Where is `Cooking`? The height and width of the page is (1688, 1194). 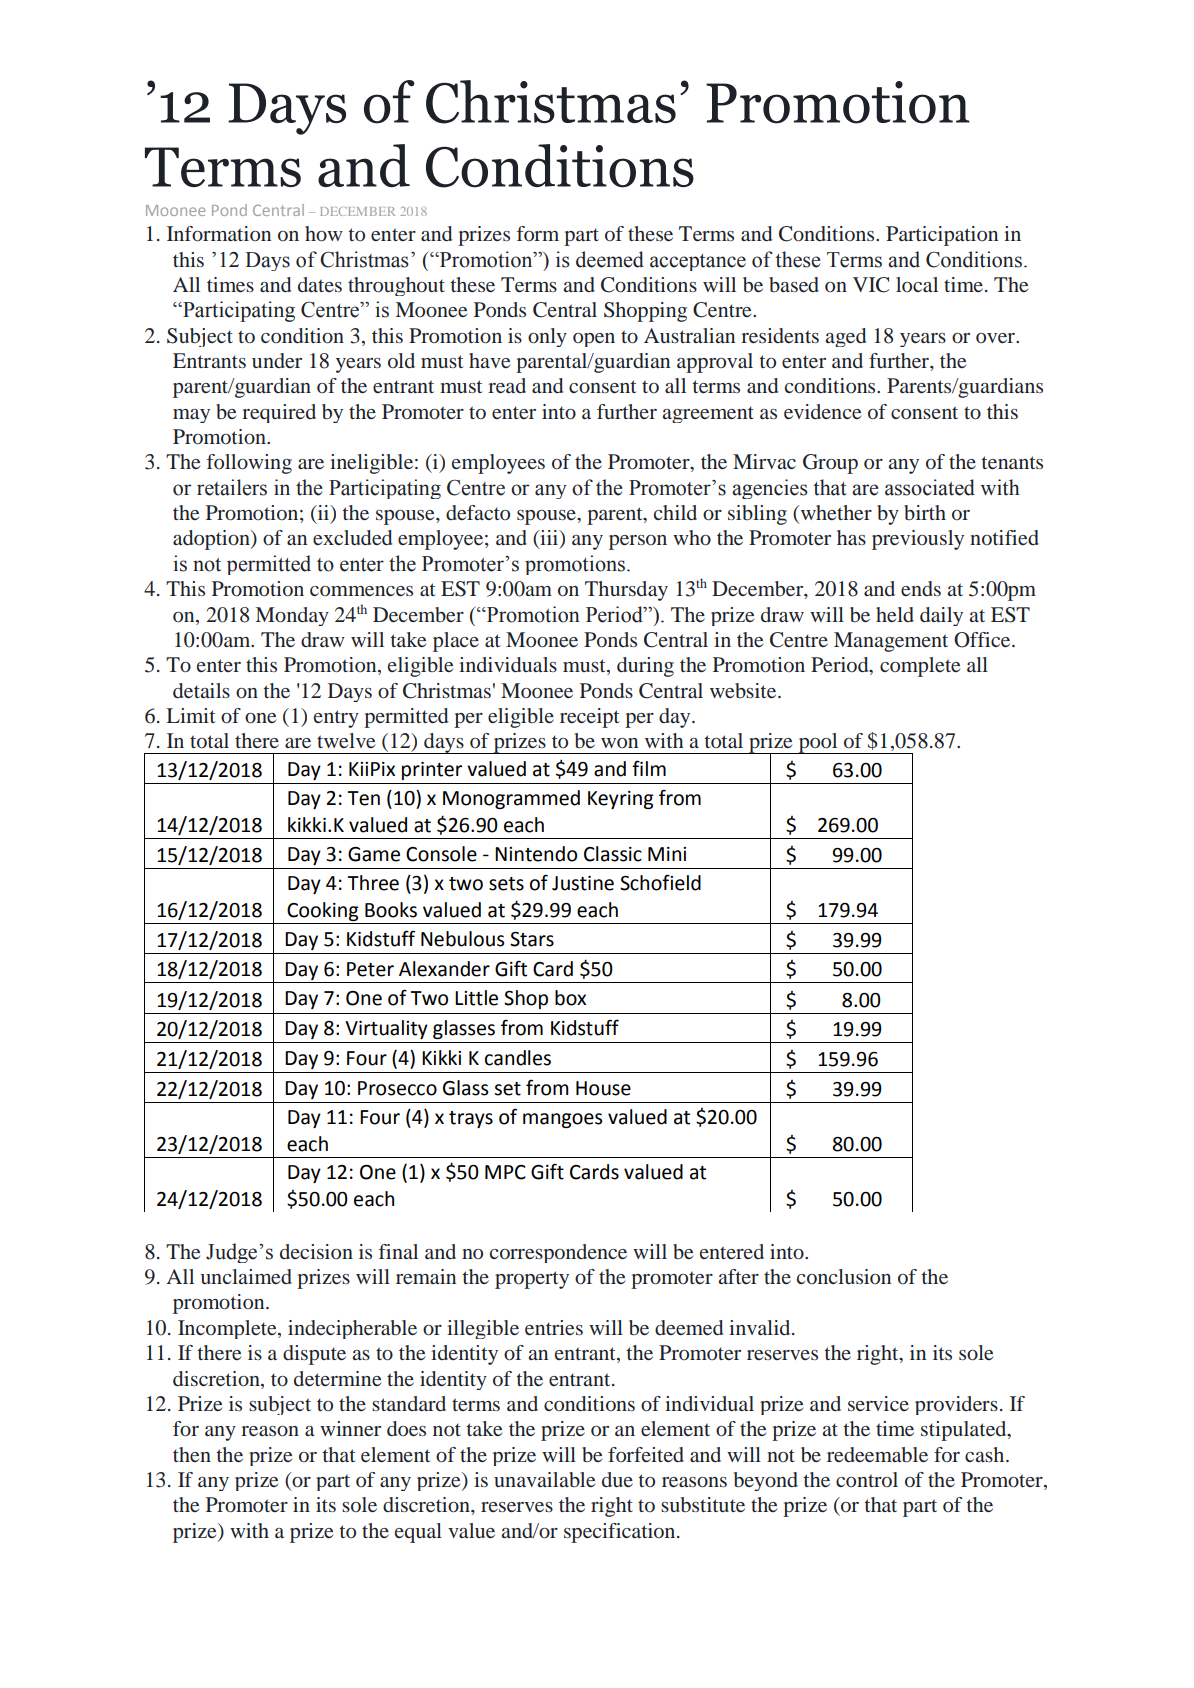 Cooking is located at coordinates (322, 911).
